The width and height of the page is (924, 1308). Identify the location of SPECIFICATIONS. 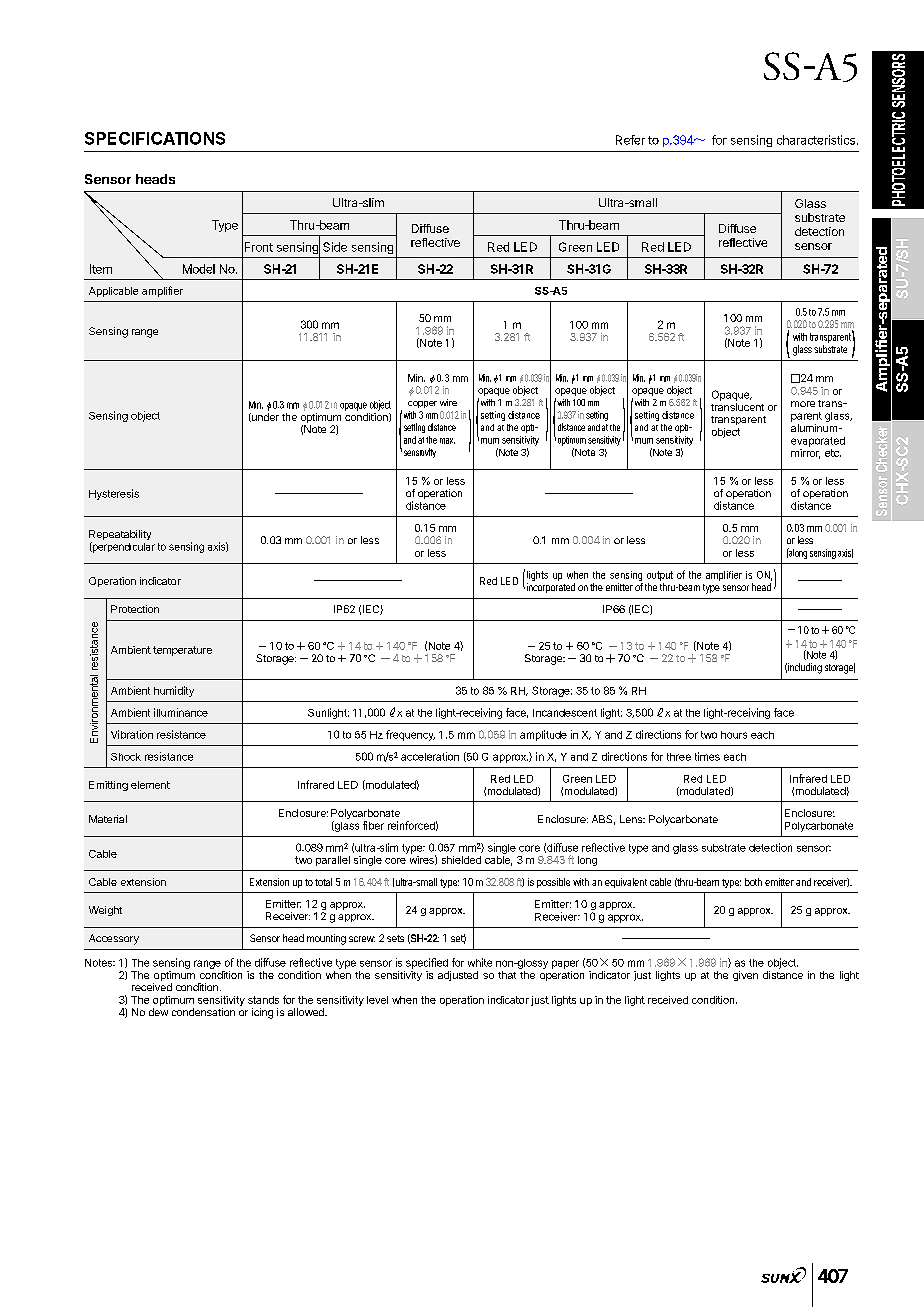
(155, 138).
